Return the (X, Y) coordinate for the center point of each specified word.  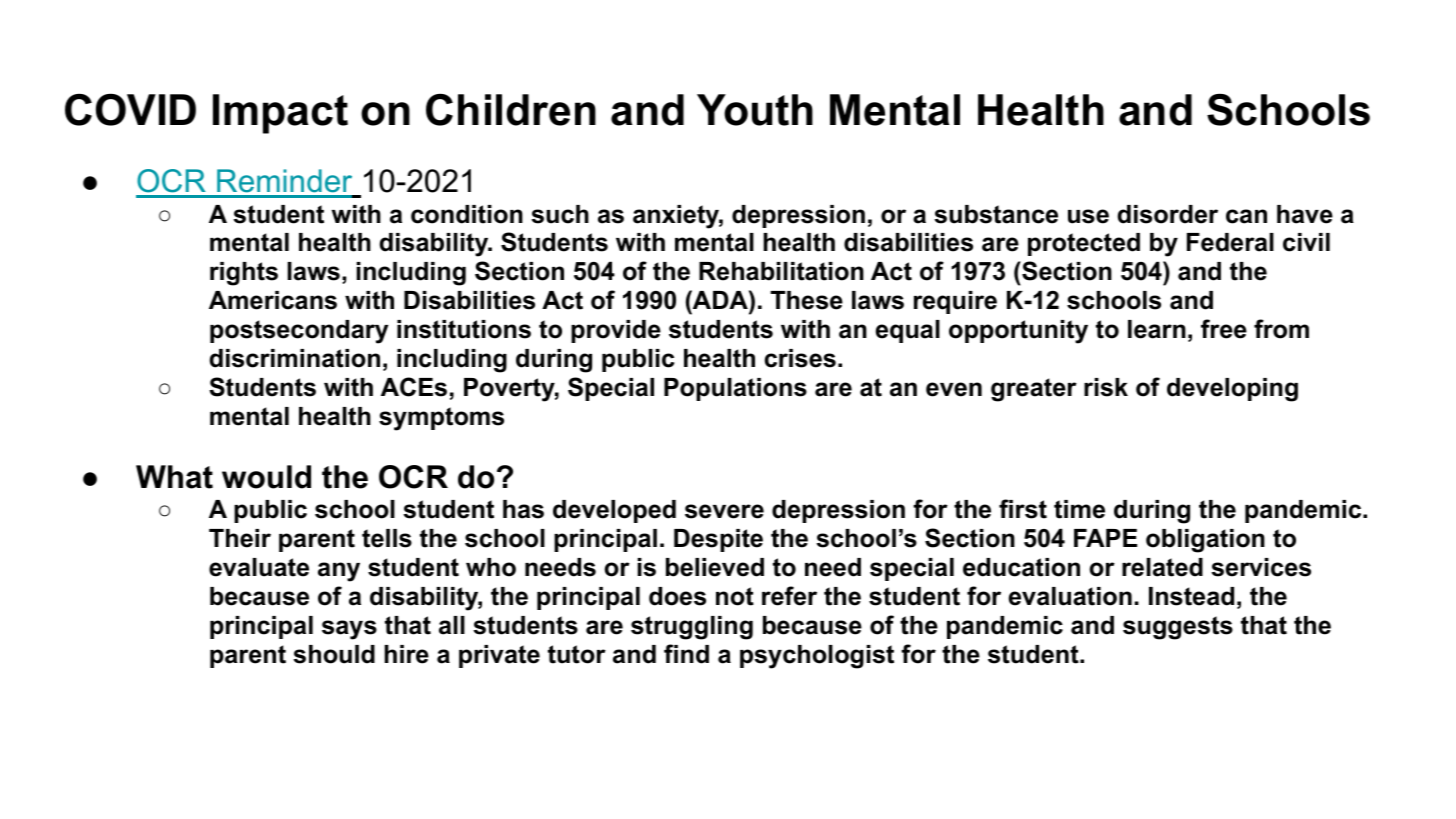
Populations (735, 389)
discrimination (295, 358)
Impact (280, 114)
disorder (1168, 214)
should (334, 654)
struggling (692, 628)
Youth (755, 110)
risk (1106, 387)
